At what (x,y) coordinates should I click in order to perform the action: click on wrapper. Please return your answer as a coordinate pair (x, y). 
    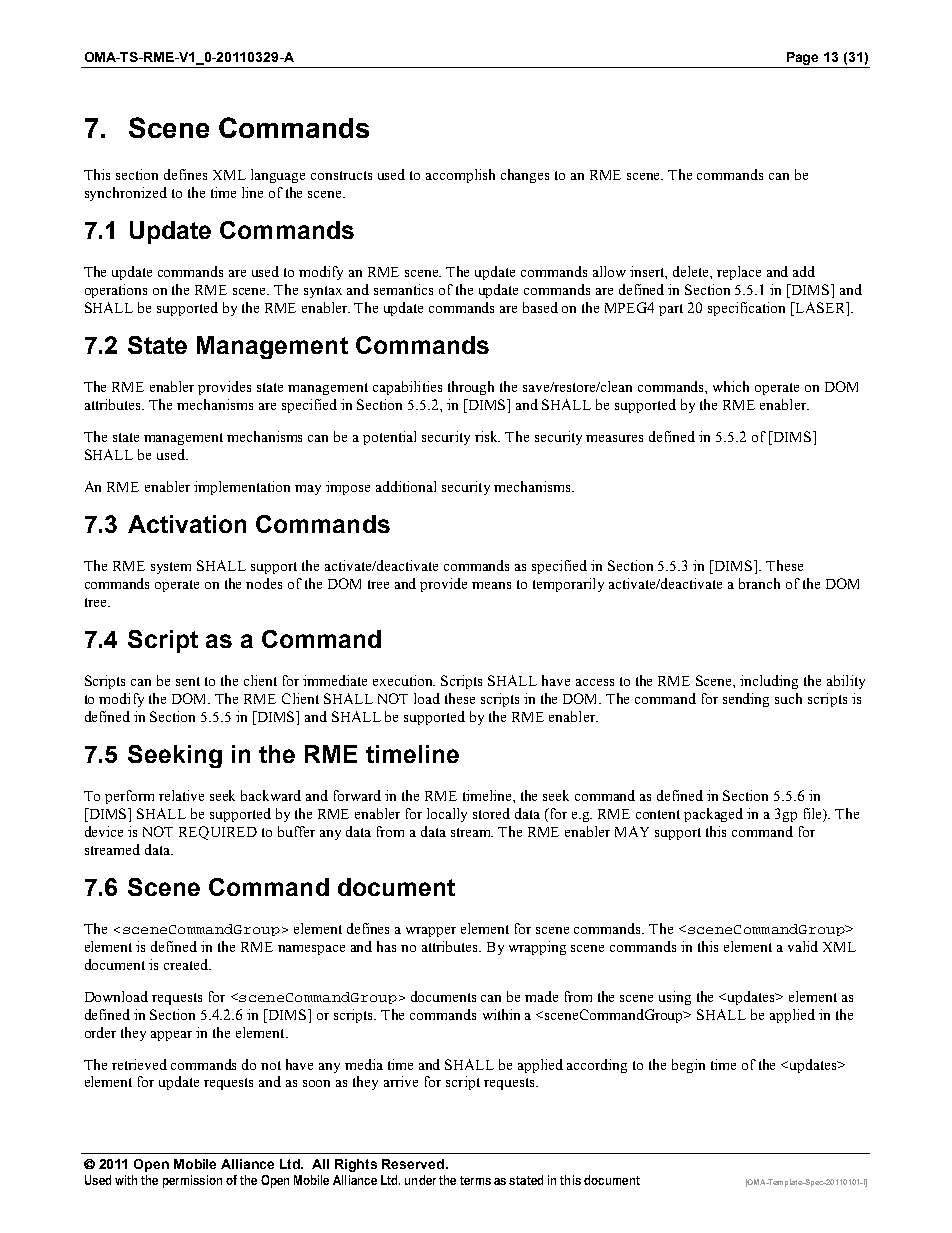
    Looking at the image, I should click on (431, 932).
